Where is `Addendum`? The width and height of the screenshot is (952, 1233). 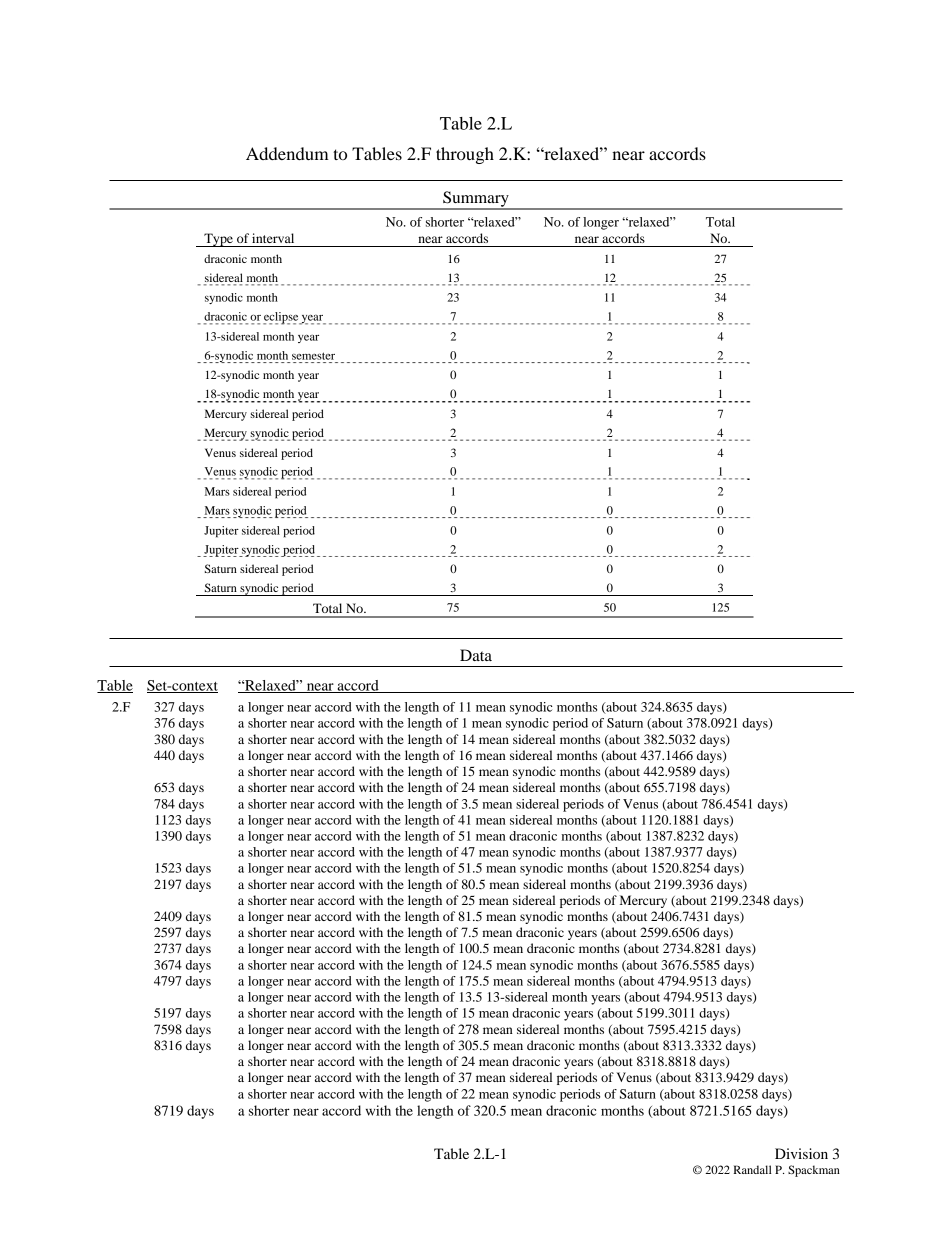
Addendum is located at coordinates (287, 153).
